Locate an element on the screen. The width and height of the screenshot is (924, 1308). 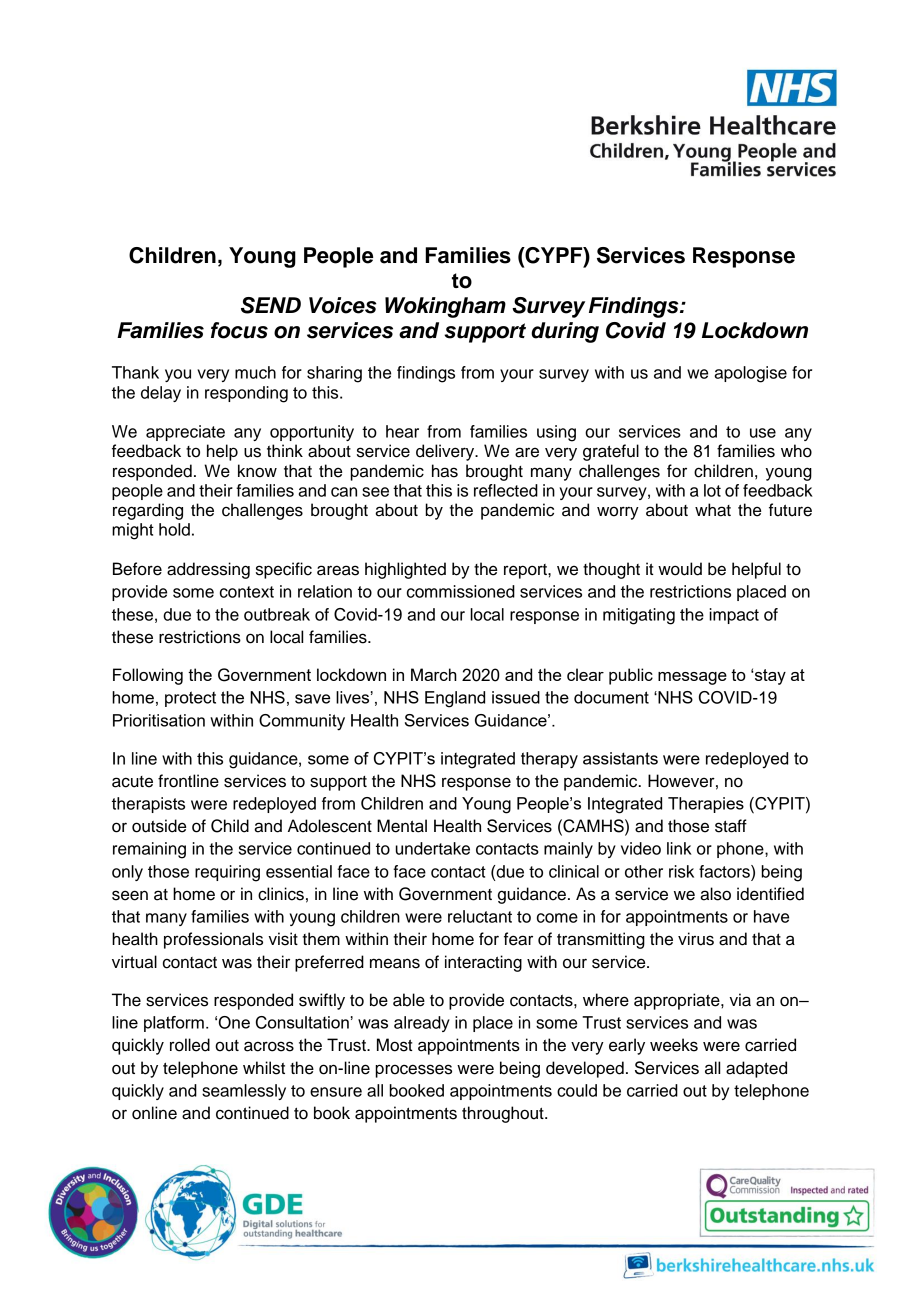
message is located at coordinates (692, 678).
